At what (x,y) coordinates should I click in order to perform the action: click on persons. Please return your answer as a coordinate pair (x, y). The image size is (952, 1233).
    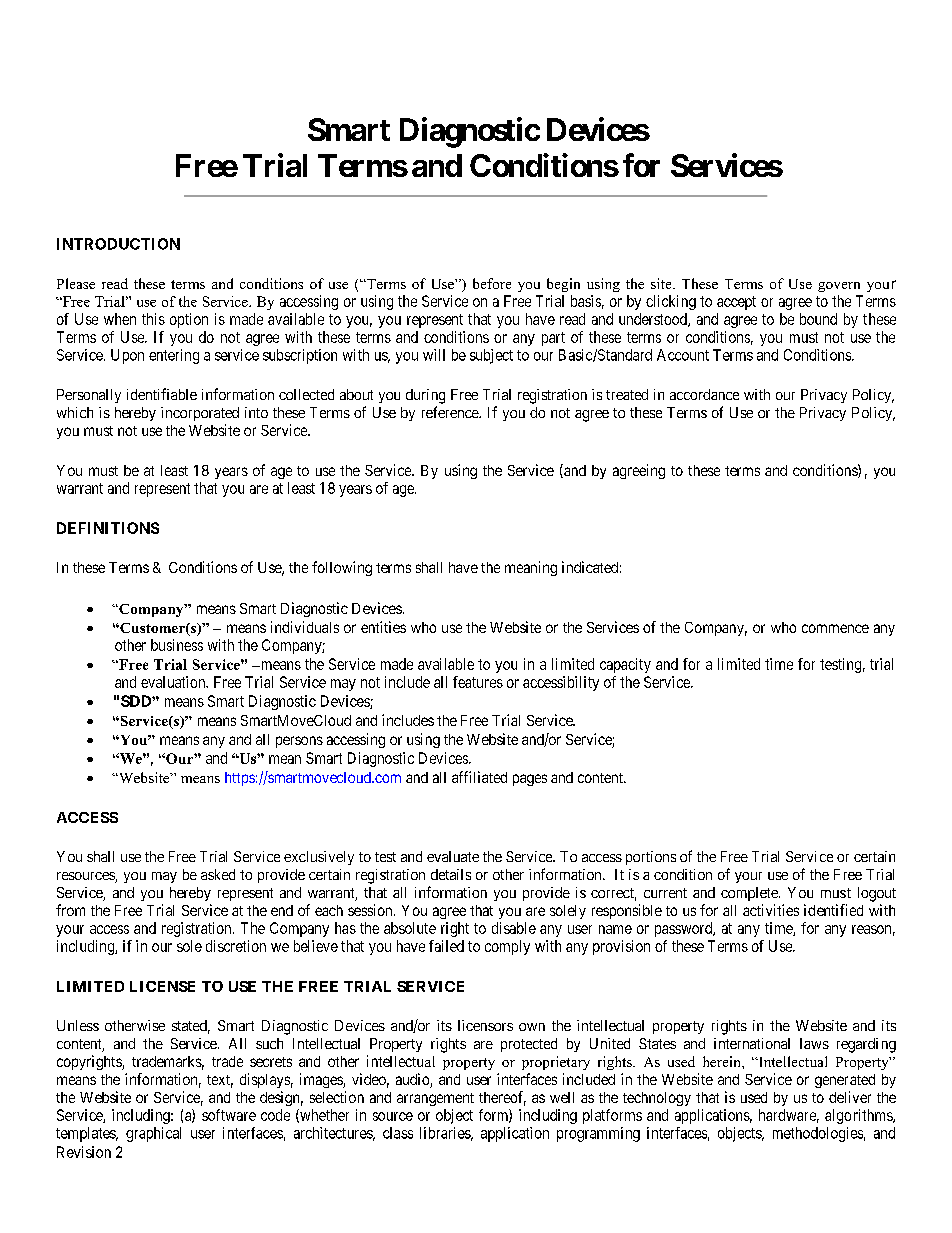
    Looking at the image, I should click on (299, 742).
